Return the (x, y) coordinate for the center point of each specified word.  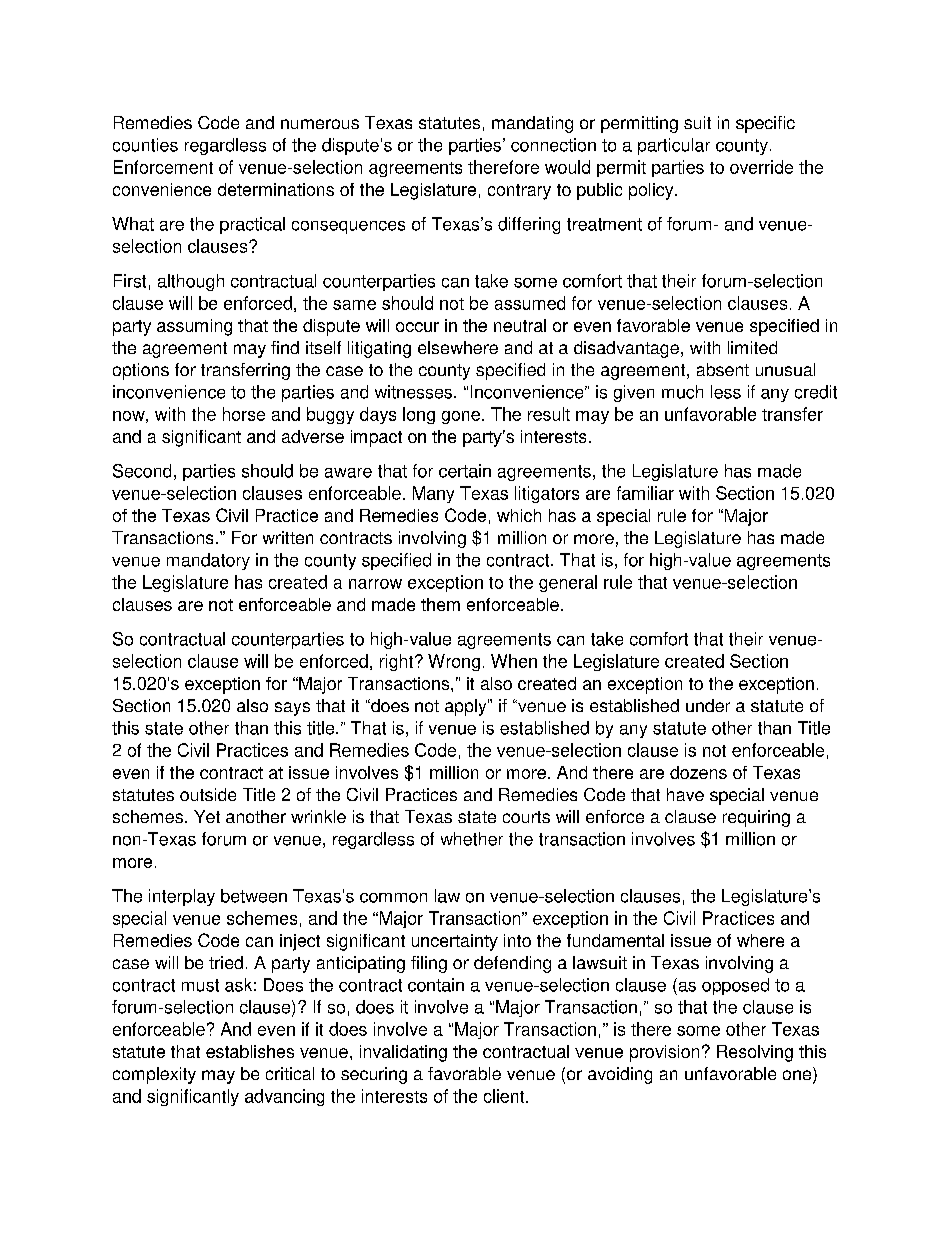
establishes (250, 1051)
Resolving (755, 1053)
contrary (519, 192)
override (761, 167)
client (505, 1096)
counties (145, 145)
